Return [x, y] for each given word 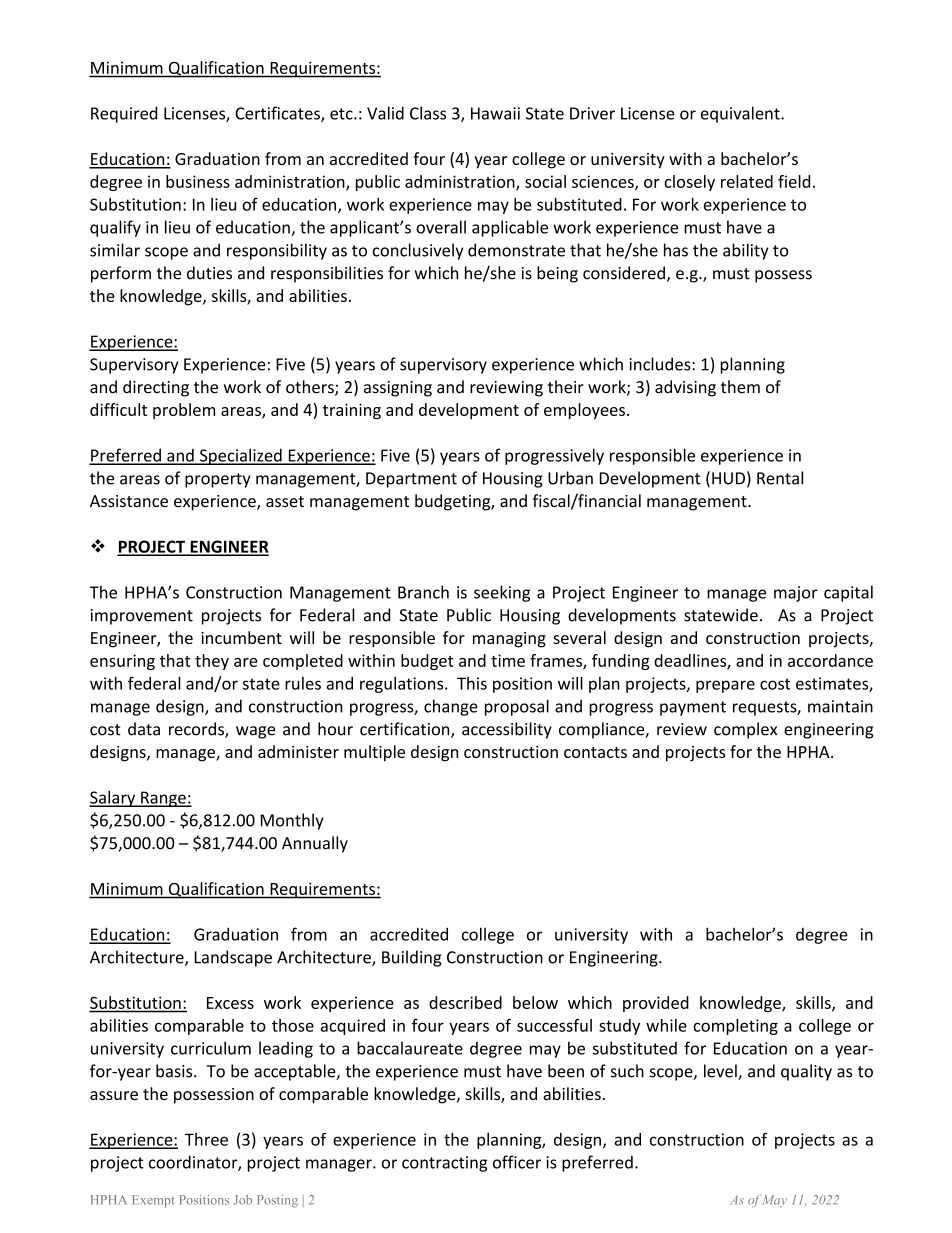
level [721, 1072]
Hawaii [495, 113]
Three [206, 1139]
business [198, 181]
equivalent [741, 114]
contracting [444, 1164]
